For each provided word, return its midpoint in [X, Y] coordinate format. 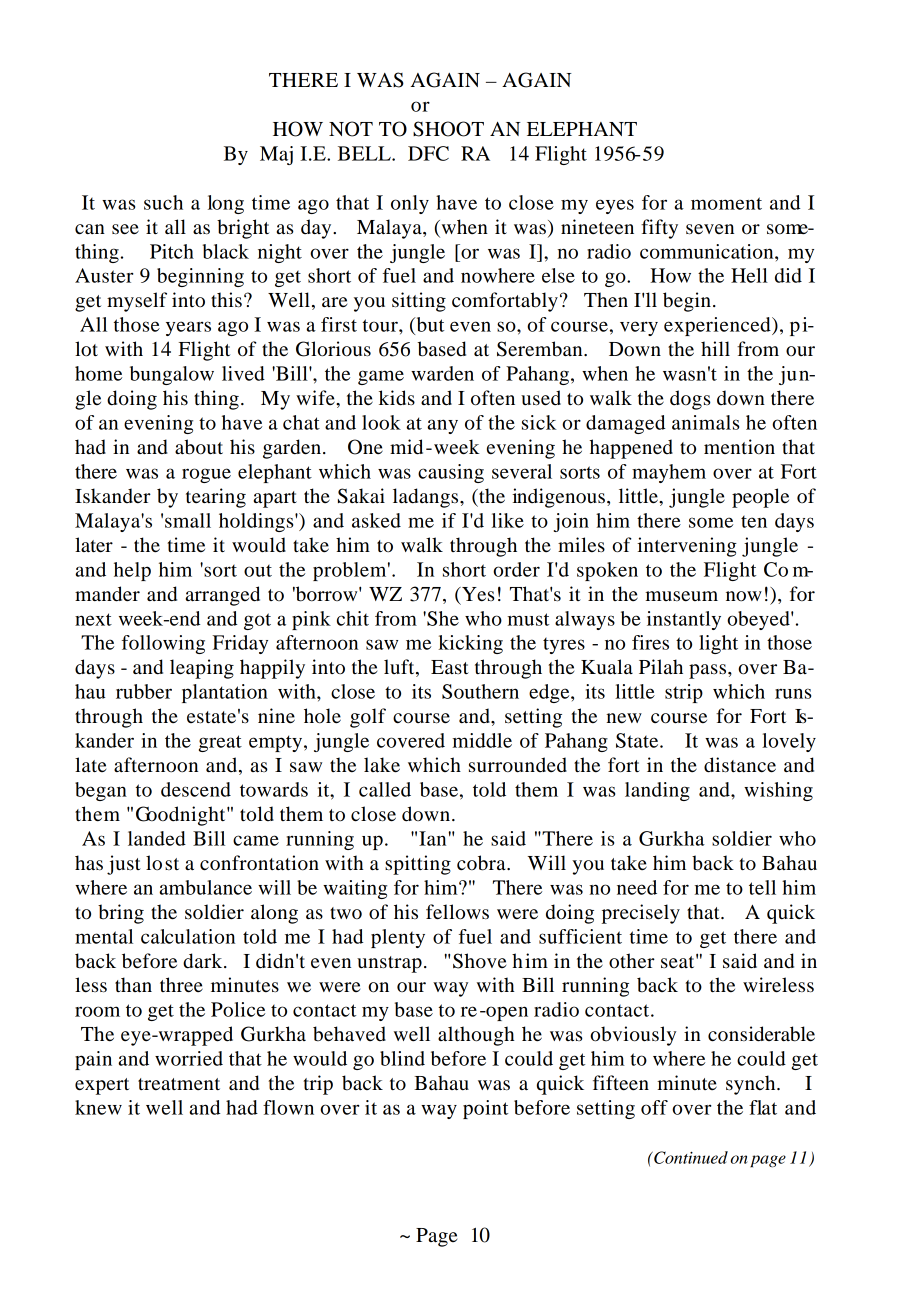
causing [451, 473]
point [485, 1109]
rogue [206, 475]
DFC [428, 153]
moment [726, 203]
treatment [179, 1084]
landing [657, 791]
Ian [432, 838]
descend [196, 789]
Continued [690, 1157]
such [163, 202]
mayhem [669, 473]
